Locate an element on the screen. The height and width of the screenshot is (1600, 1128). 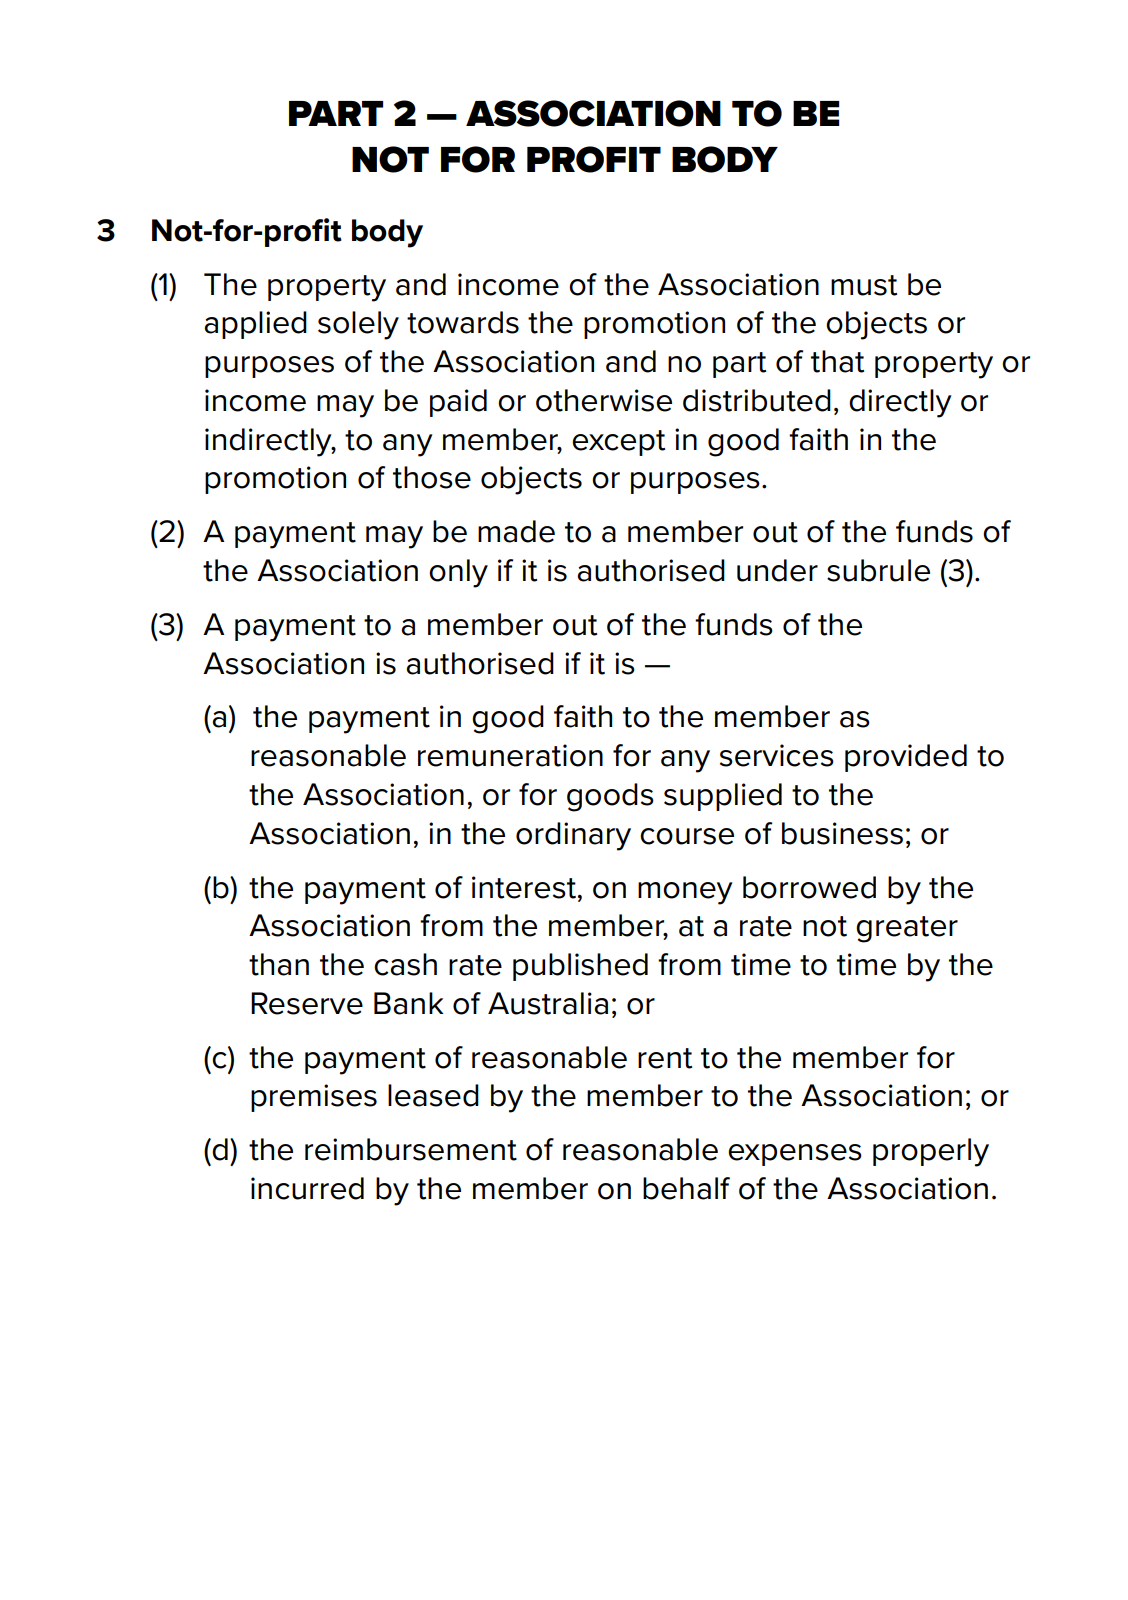
solely is located at coordinates (358, 325).
